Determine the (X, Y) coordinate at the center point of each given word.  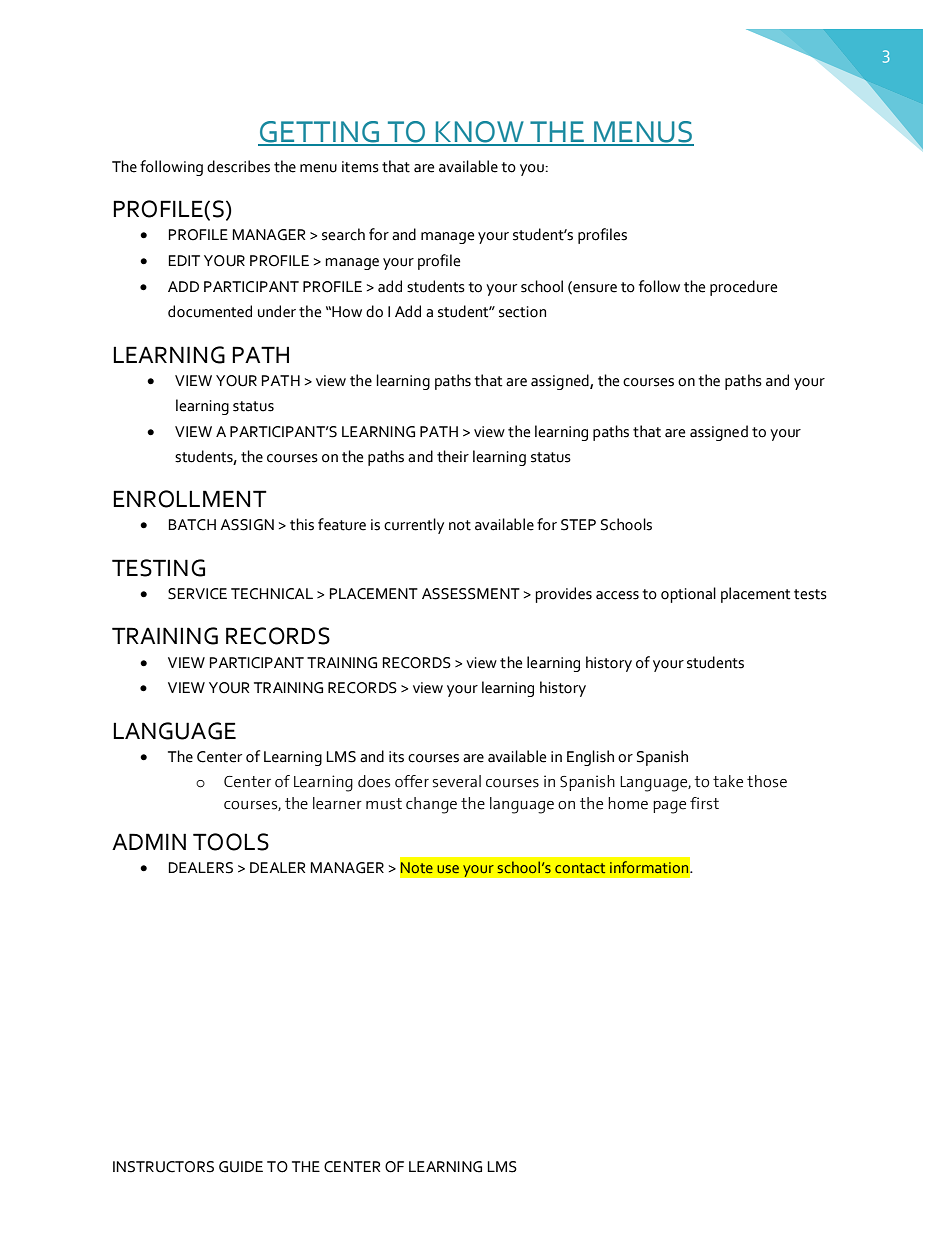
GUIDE (241, 1167)
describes (238, 166)
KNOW (480, 133)
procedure (743, 288)
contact (580, 868)
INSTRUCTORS (163, 1167)
